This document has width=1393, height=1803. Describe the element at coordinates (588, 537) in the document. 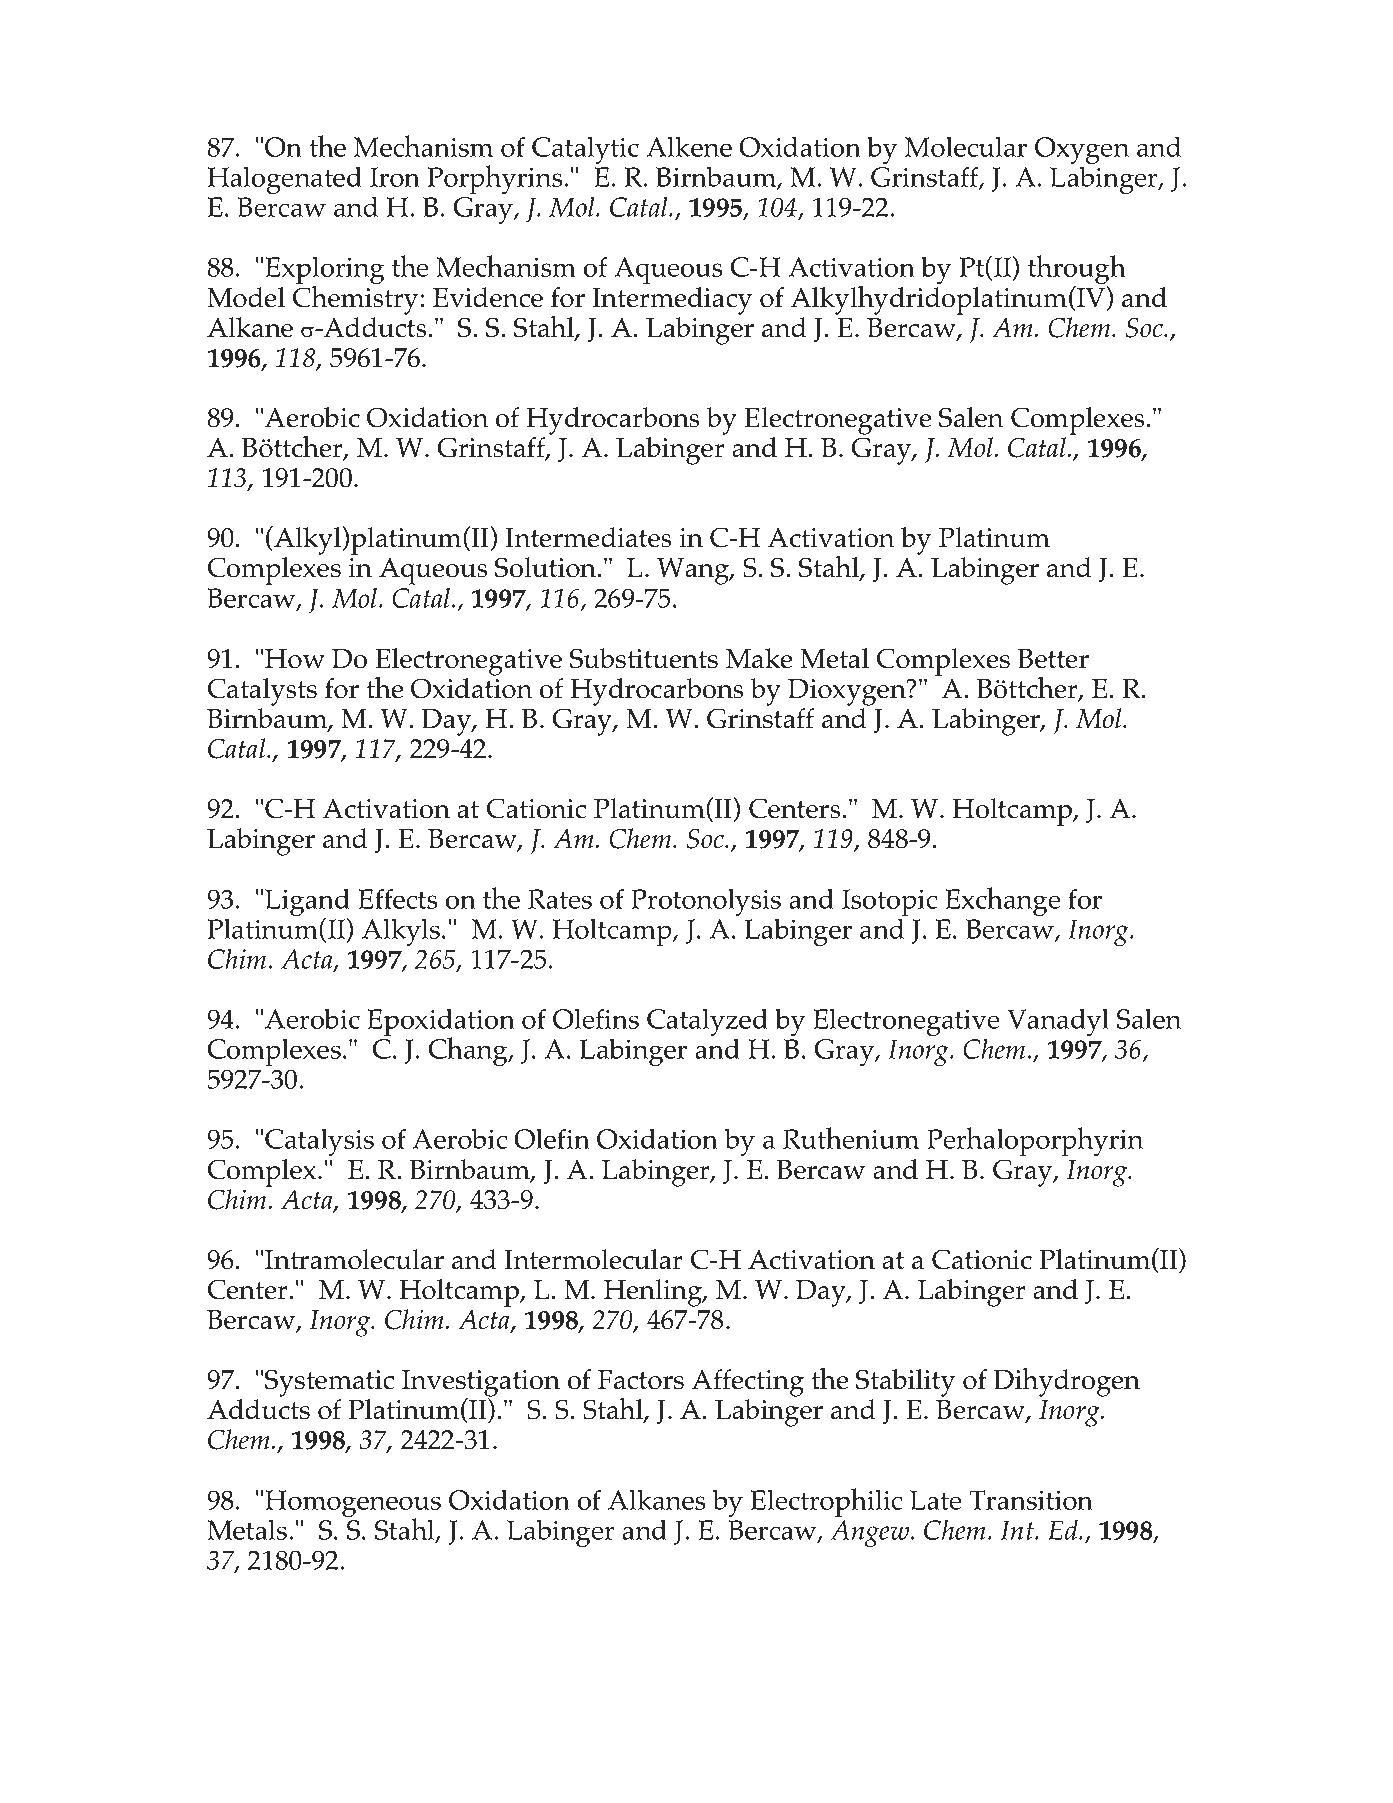

I see `Intermediates` at that location.
